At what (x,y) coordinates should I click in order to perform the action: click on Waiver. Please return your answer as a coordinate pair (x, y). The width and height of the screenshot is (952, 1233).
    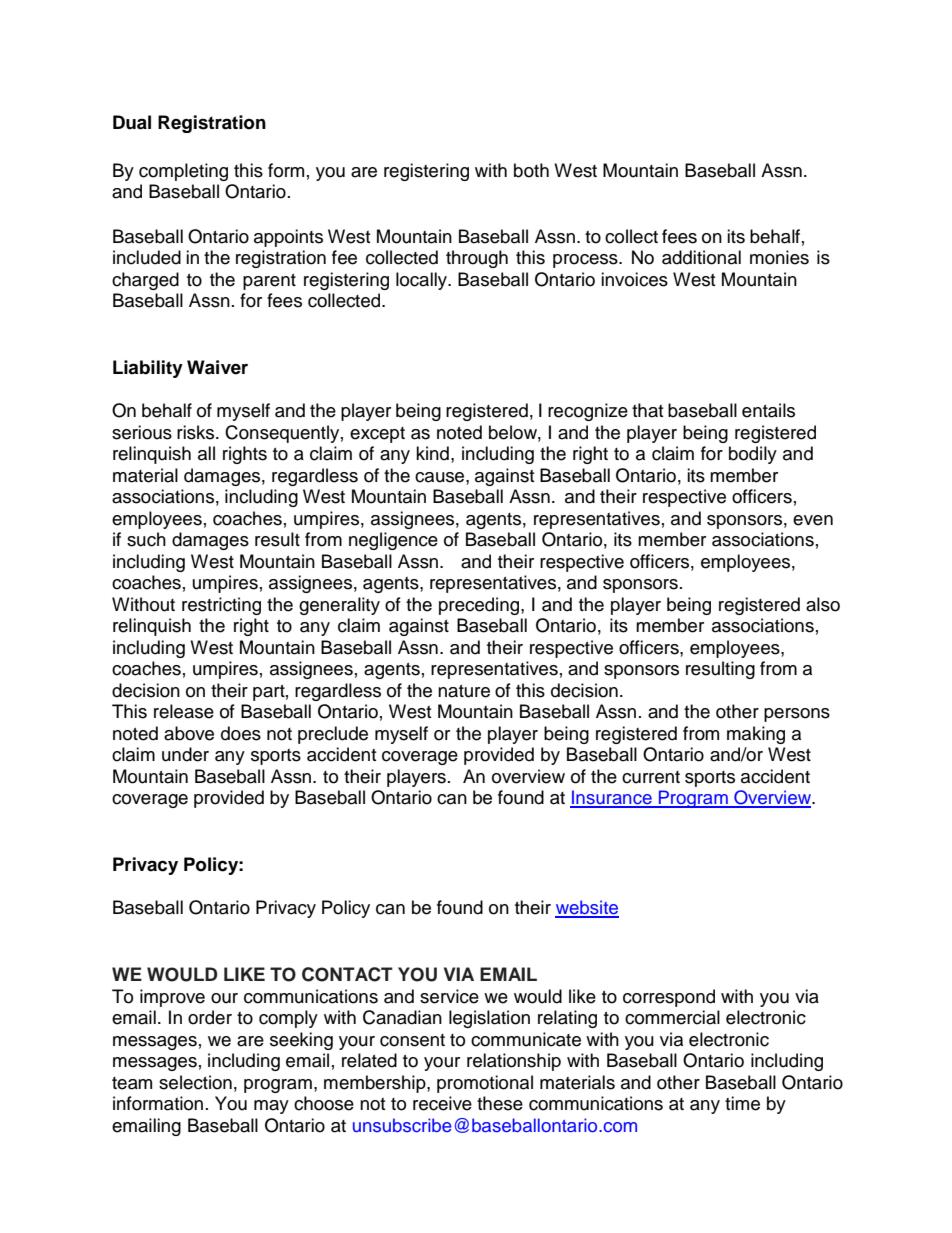
    Looking at the image, I should click on (217, 367).
